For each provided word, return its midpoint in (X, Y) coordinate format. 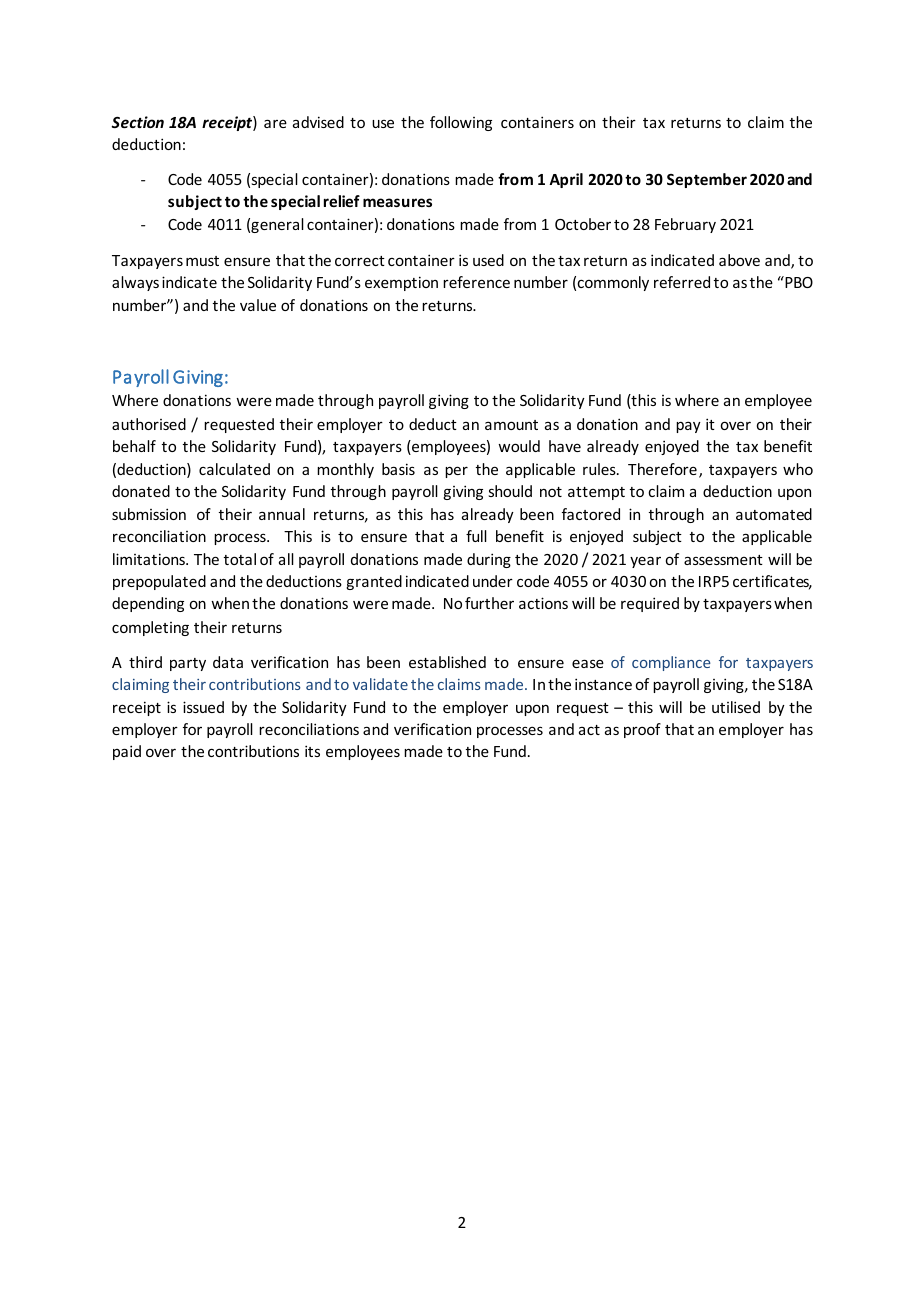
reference (476, 282)
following (461, 123)
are (275, 123)
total (240, 559)
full (476, 536)
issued (203, 707)
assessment (723, 560)
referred (682, 282)
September (707, 180)
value (258, 305)
